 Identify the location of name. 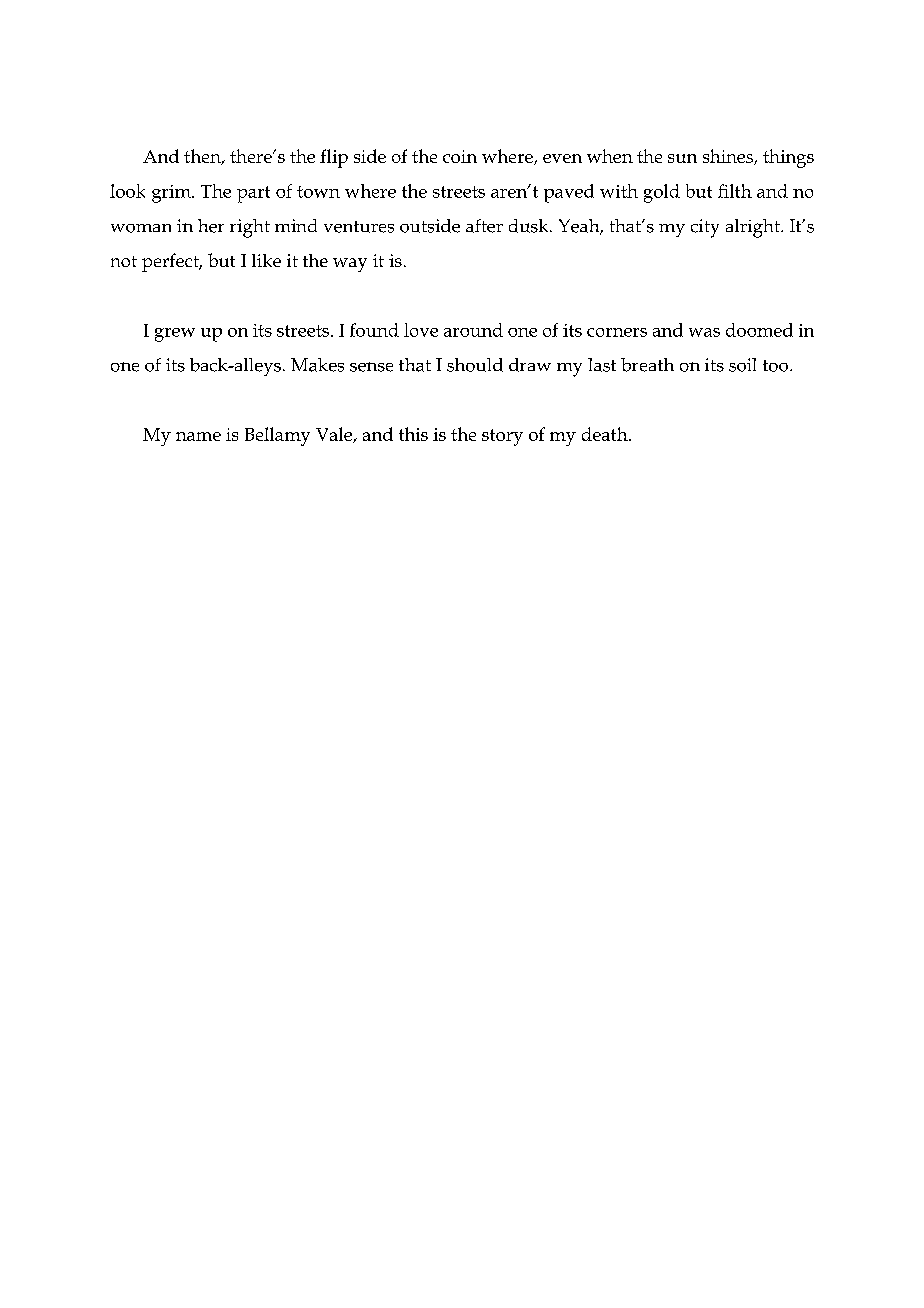
(198, 436).
